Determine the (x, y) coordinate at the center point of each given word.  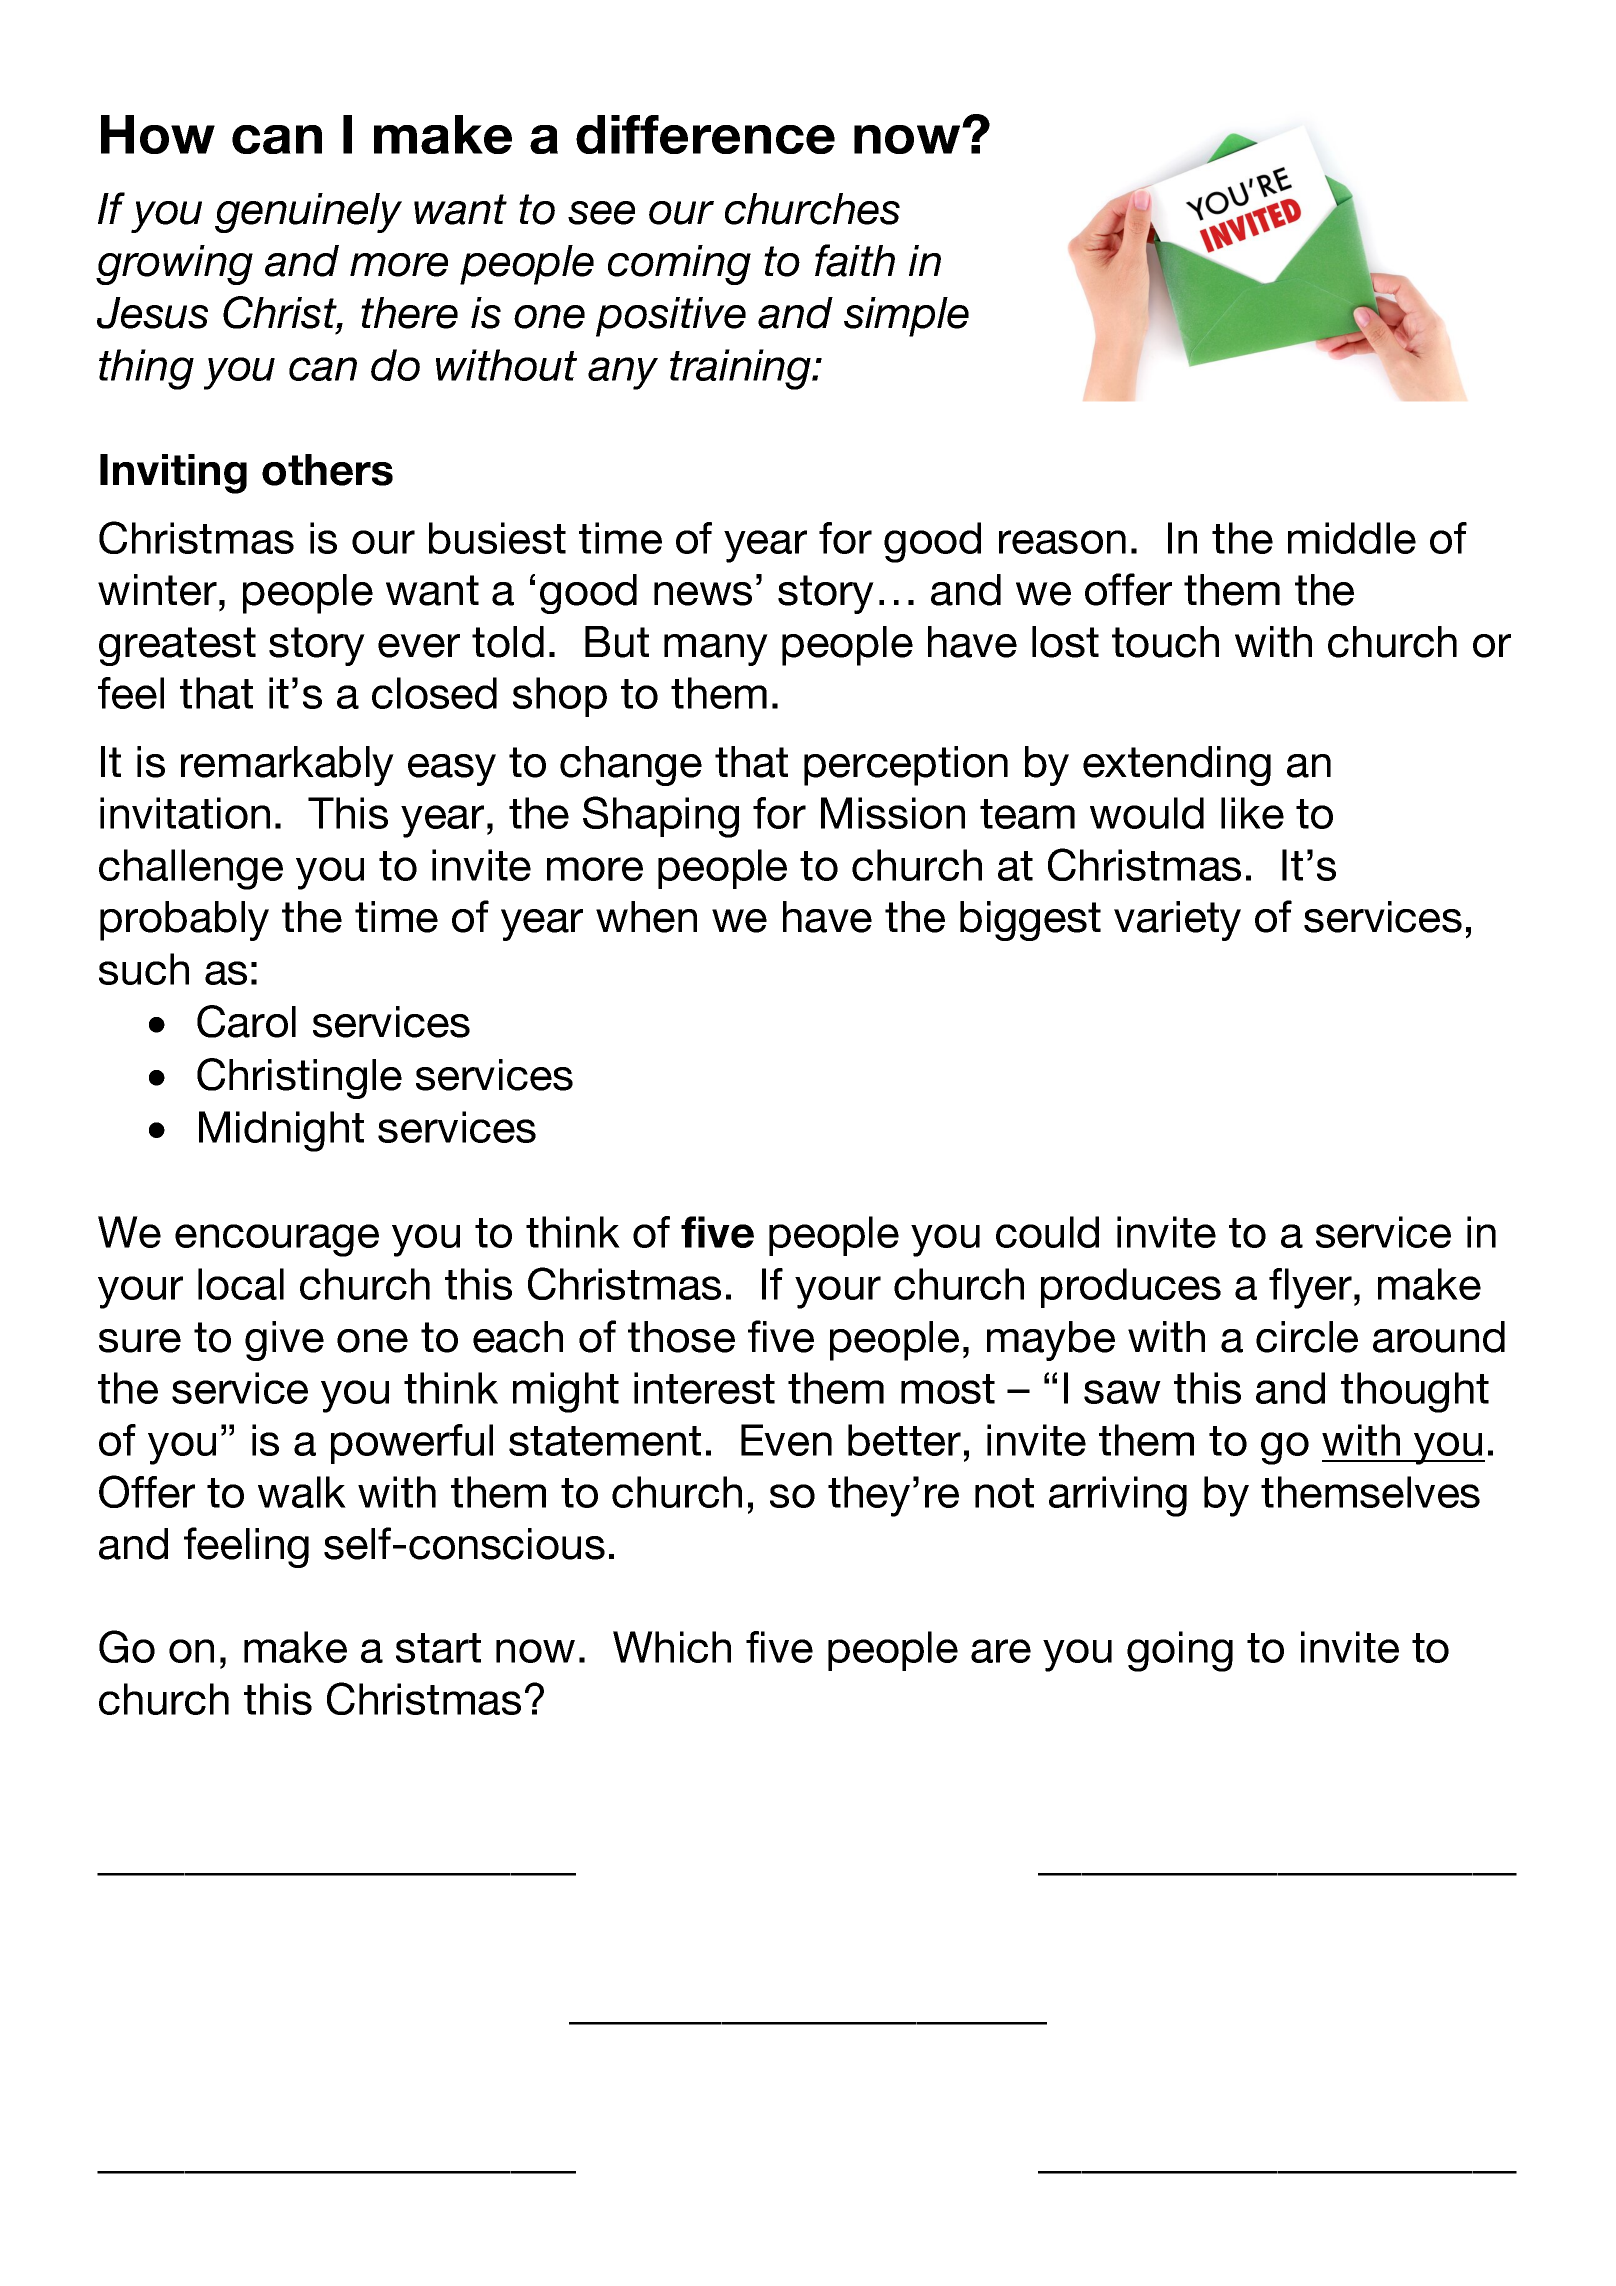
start (438, 1648)
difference (705, 134)
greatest (177, 646)
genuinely (308, 213)
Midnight (281, 1131)
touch (1165, 642)
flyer (1310, 1288)
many (716, 650)
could (1047, 1232)
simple (906, 317)
